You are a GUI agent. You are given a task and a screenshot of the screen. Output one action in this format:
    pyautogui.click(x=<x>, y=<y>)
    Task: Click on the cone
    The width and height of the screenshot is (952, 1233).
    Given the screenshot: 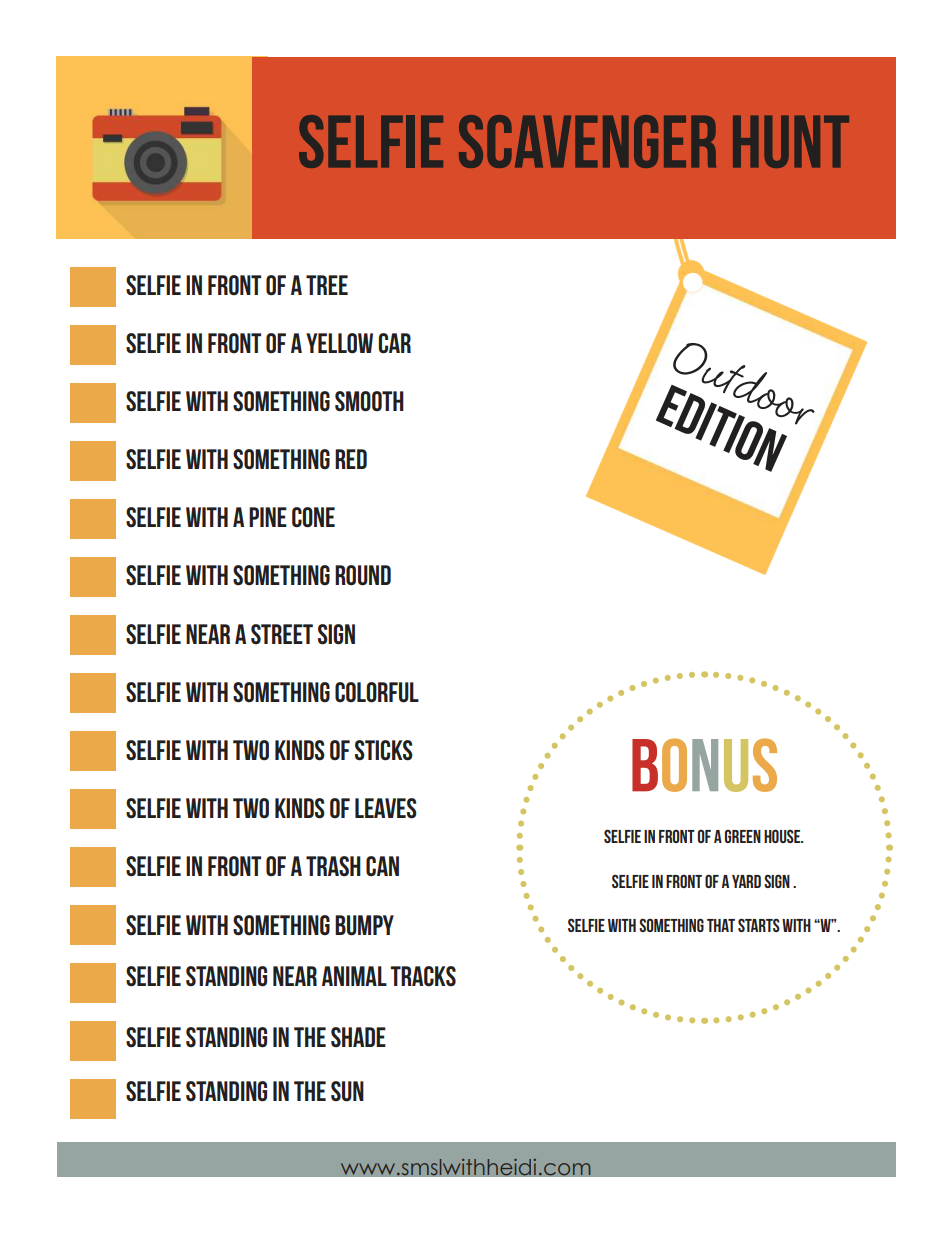 What is the action you would take?
    pyautogui.click(x=313, y=517)
